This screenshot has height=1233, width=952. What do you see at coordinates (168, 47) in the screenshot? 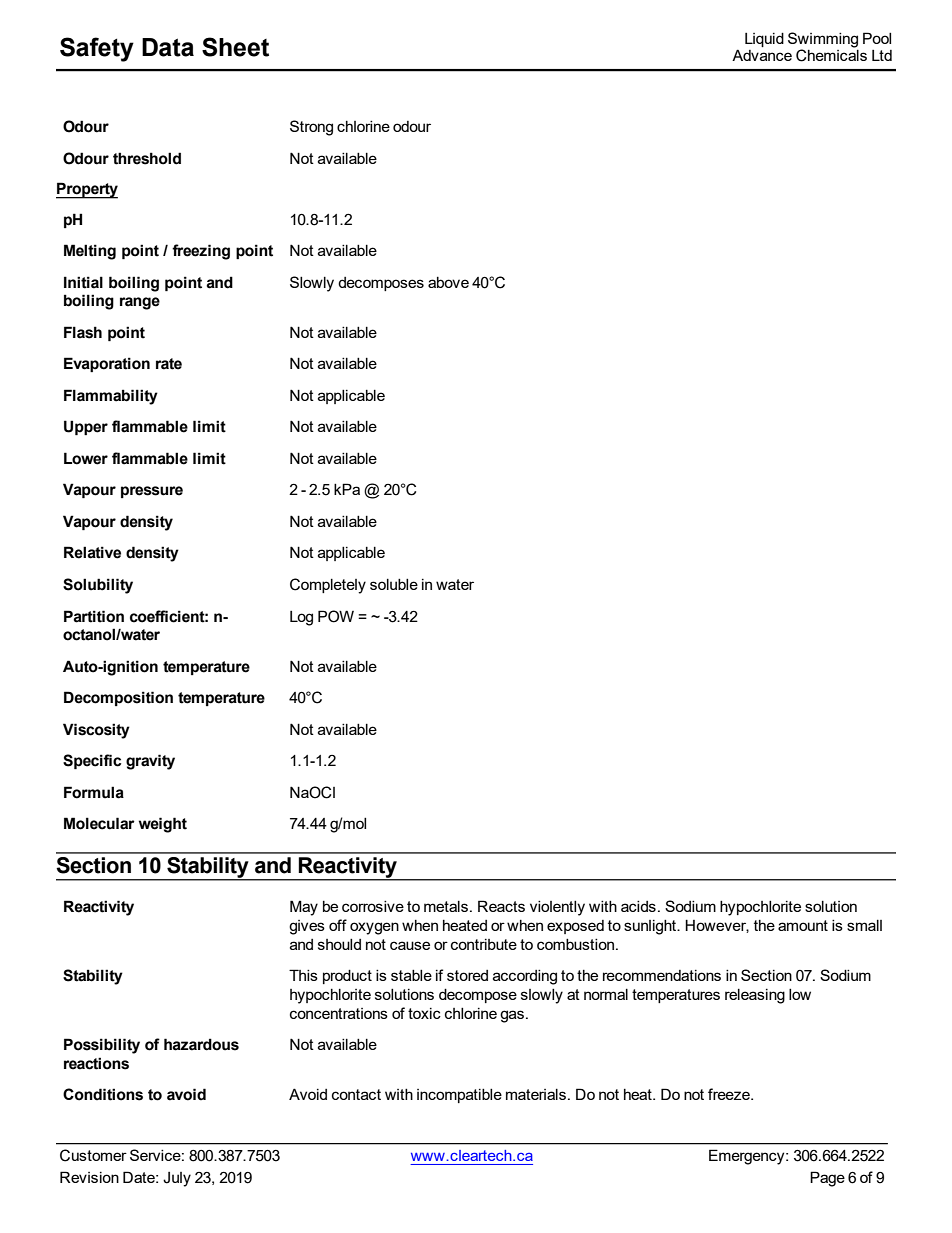
I see `Data` at bounding box center [168, 47].
